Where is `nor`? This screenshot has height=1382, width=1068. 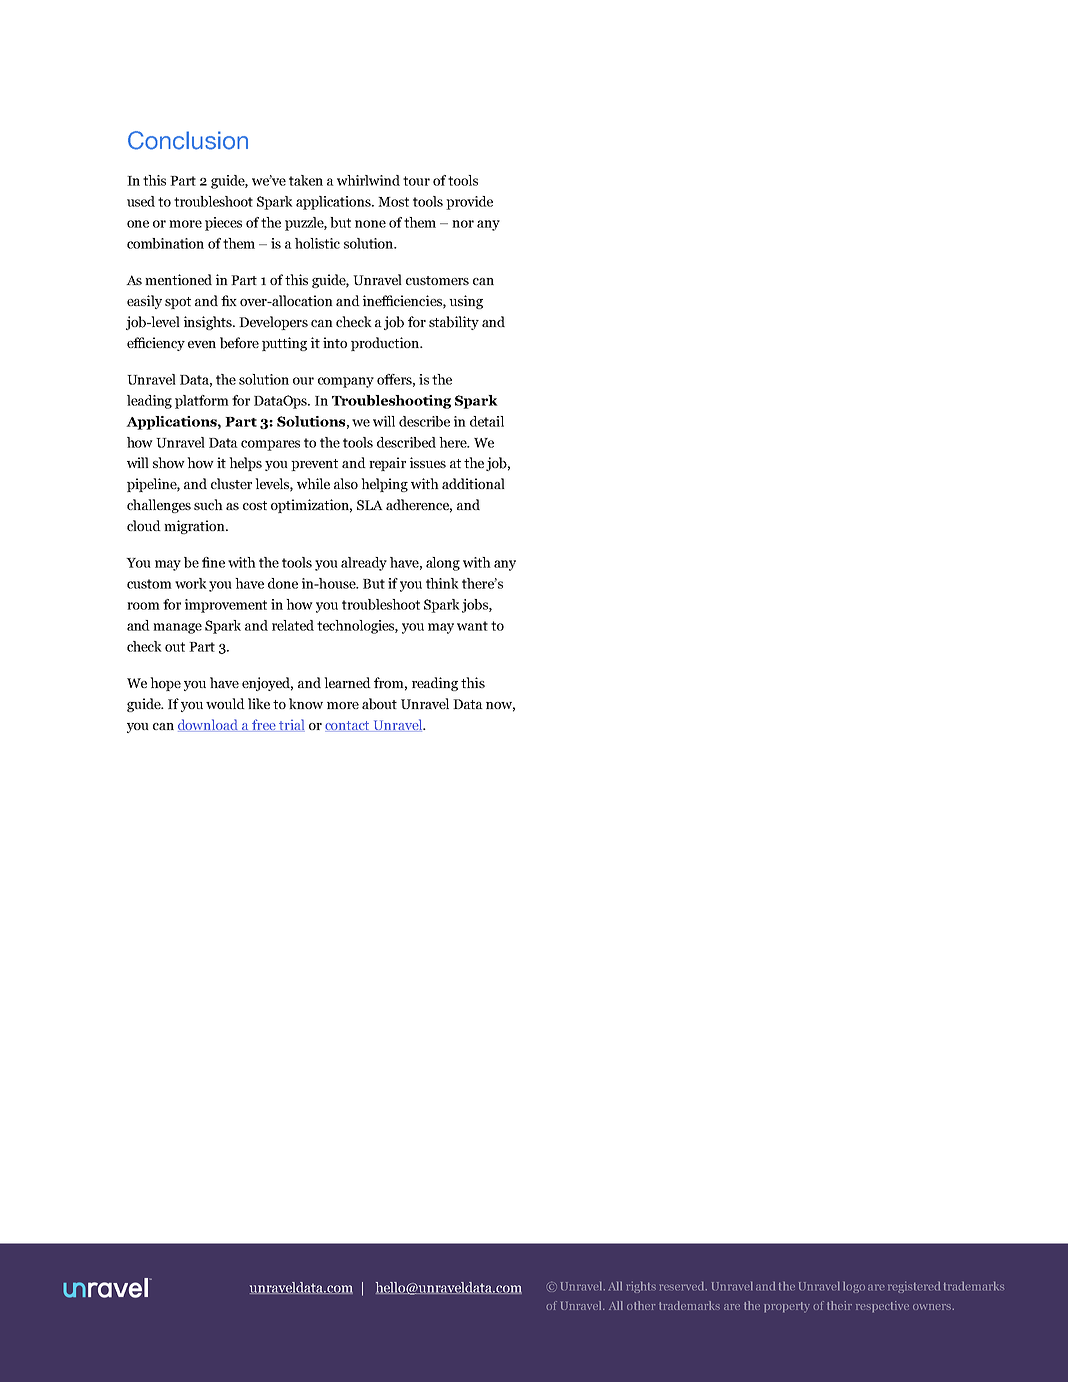
nor is located at coordinates (463, 224).
